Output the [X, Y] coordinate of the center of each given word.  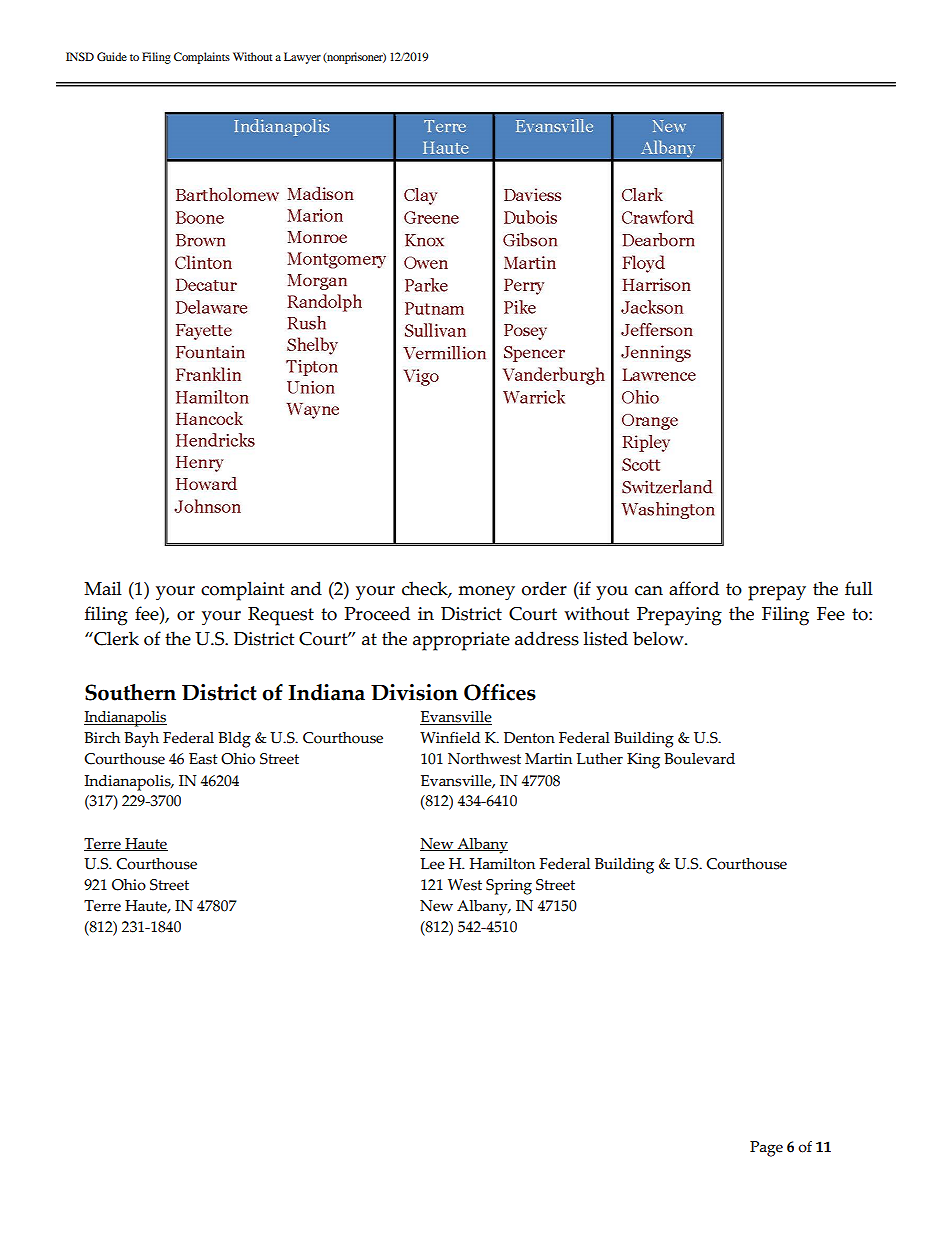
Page [766, 1149]
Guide [112, 56]
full [859, 588]
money [486, 593]
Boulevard [699, 759]
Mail [103, 588]
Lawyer [302, 58]
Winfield [450, 738]
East [203, 759]
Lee [432, 864]
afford [694, 588]
